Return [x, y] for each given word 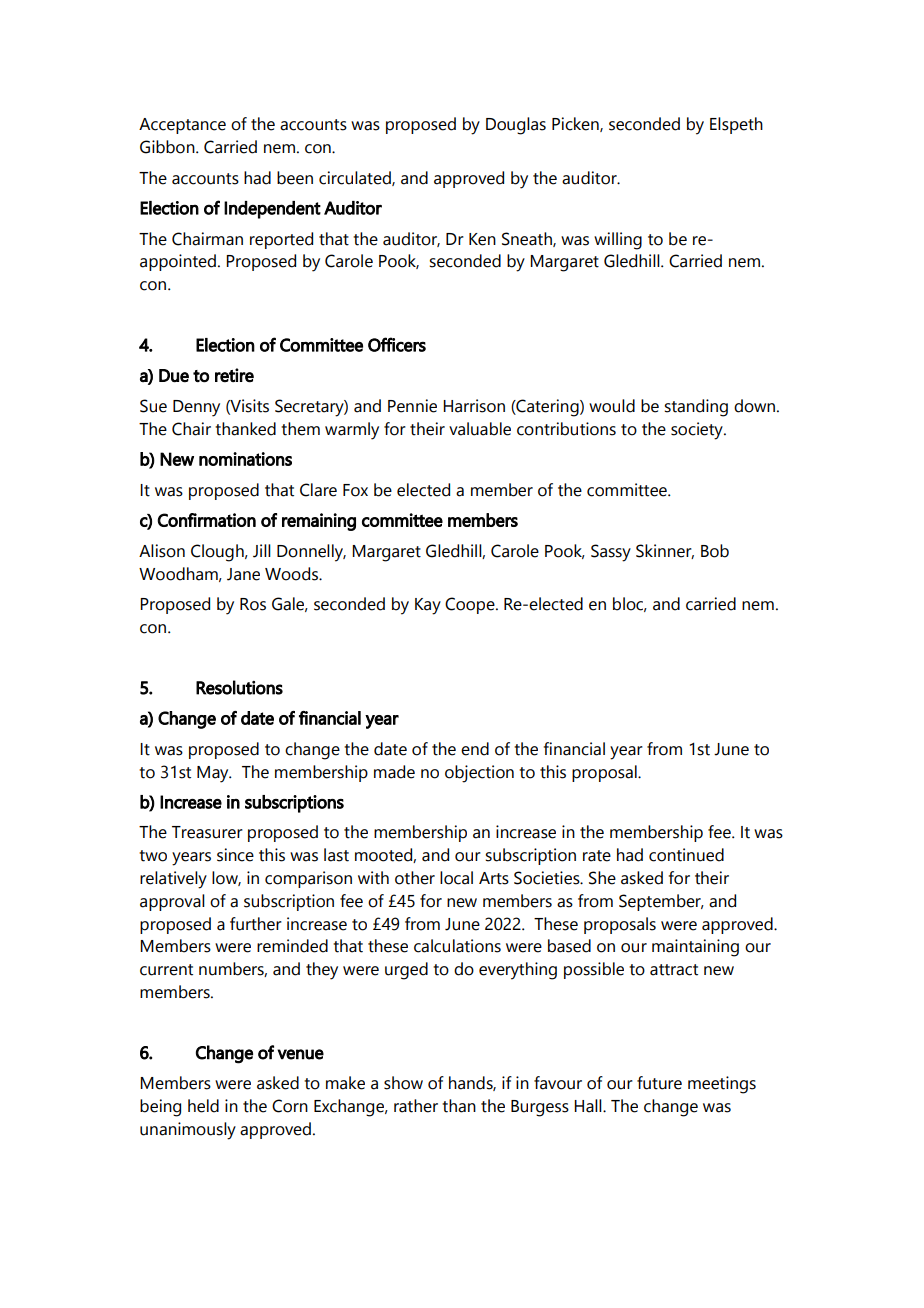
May [214, 774]
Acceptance [182, 126]
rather [416, 1106]
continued [686, 855]
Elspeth [736, 125]
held [203, 1106]
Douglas [516, 126]
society [698, 431]
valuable [480, 429]
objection [479, 774]
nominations [245, 459]
